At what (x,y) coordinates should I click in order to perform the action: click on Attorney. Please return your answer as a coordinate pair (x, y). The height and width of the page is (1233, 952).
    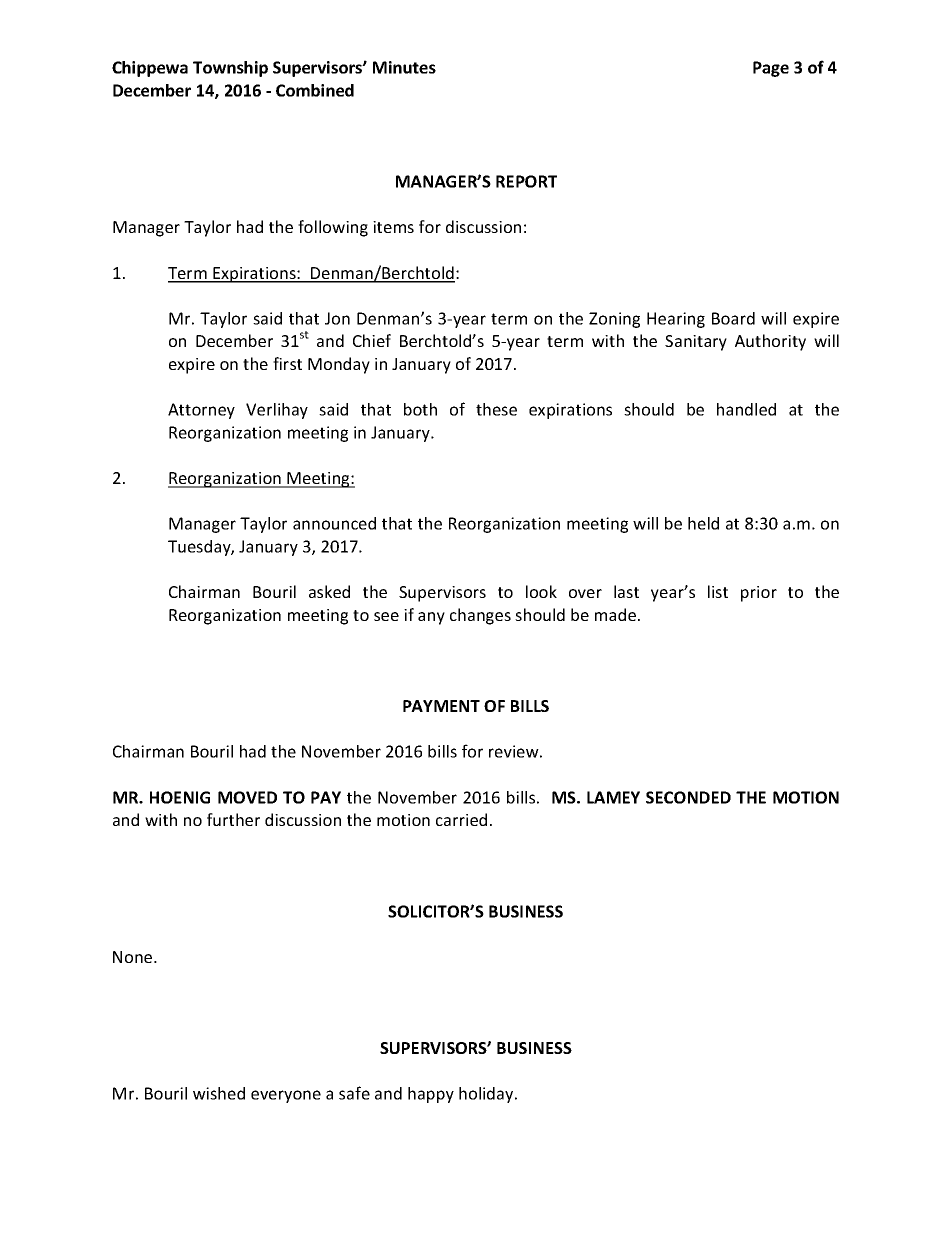
    Looking at the image, I should click on (201, 411).
